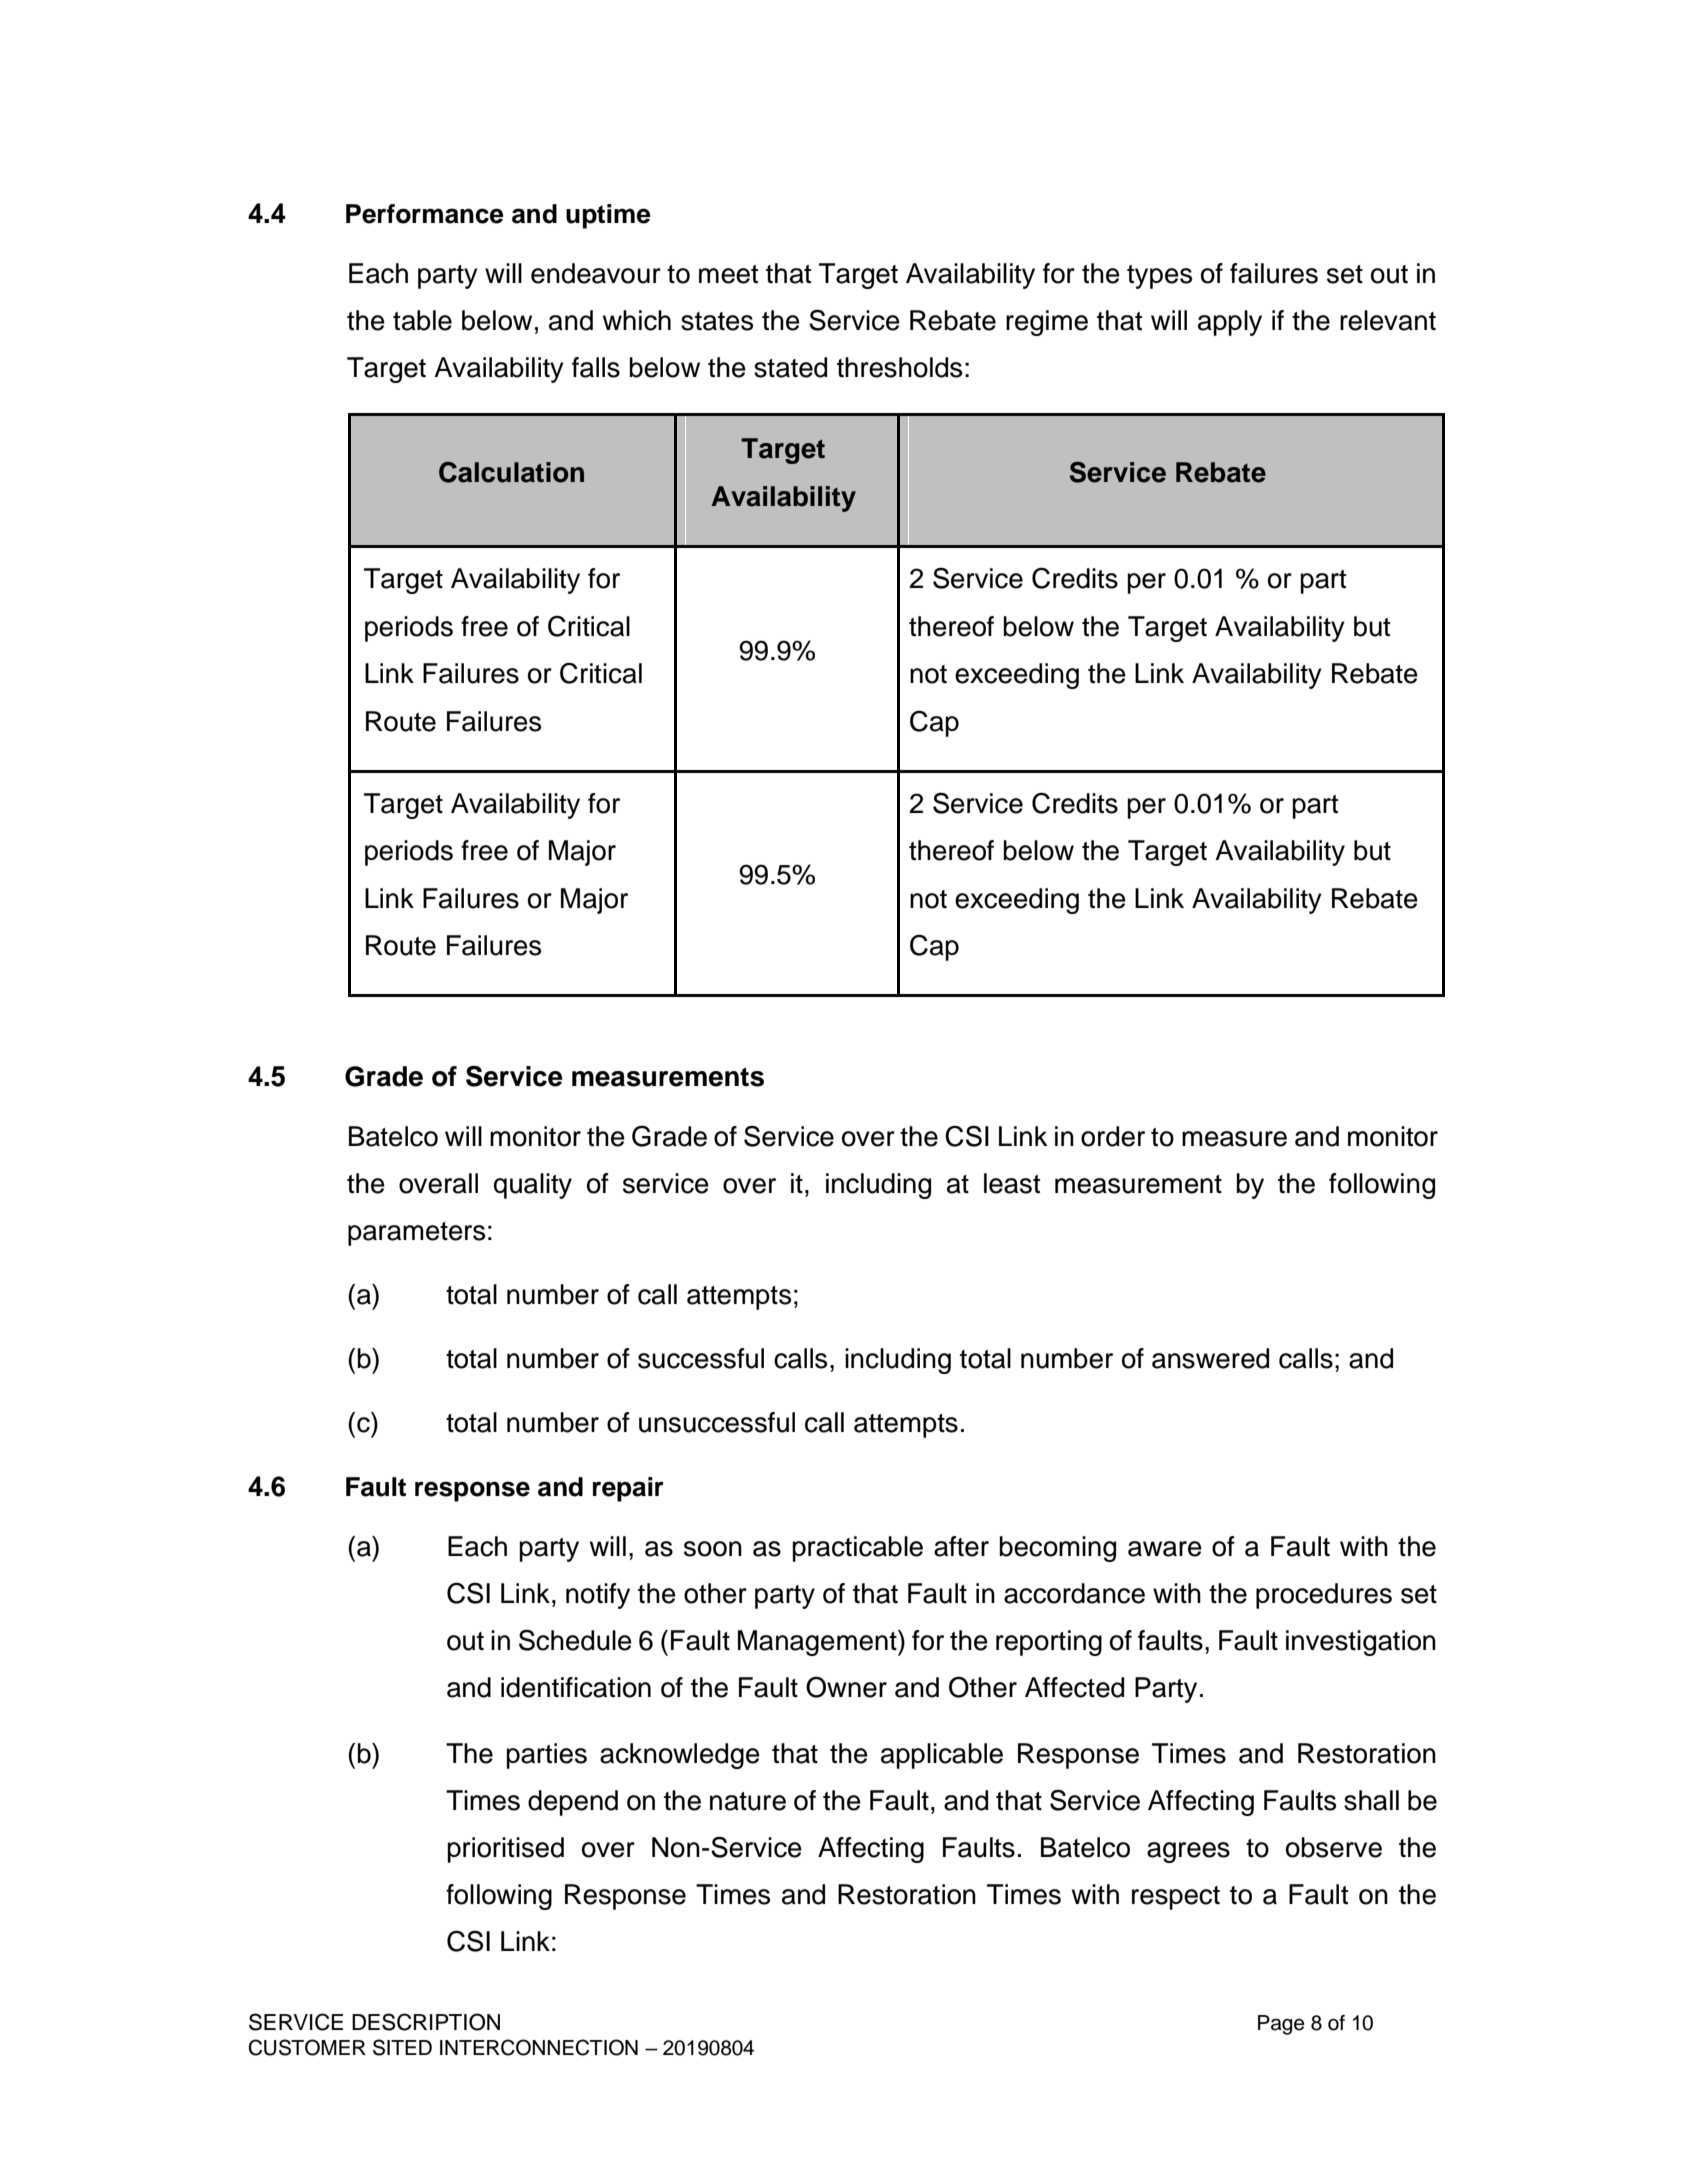  What do you see at coordinates (1230, 323) in the screenshot?
I see `apply` at bounding box center [1230, 323].
